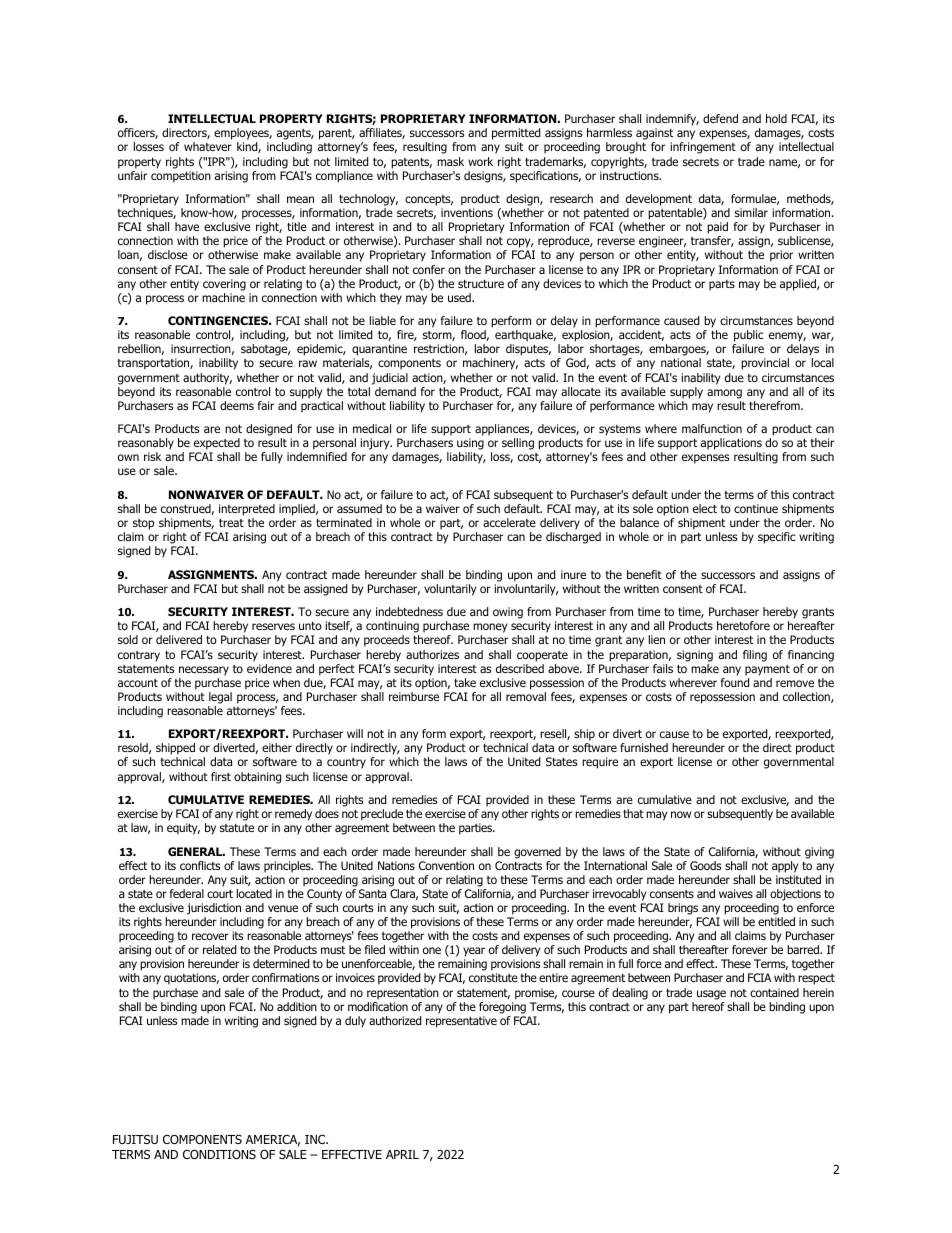  Describe the element at coordinates (480, 161) in the screenshot. I see `work` at that location.
